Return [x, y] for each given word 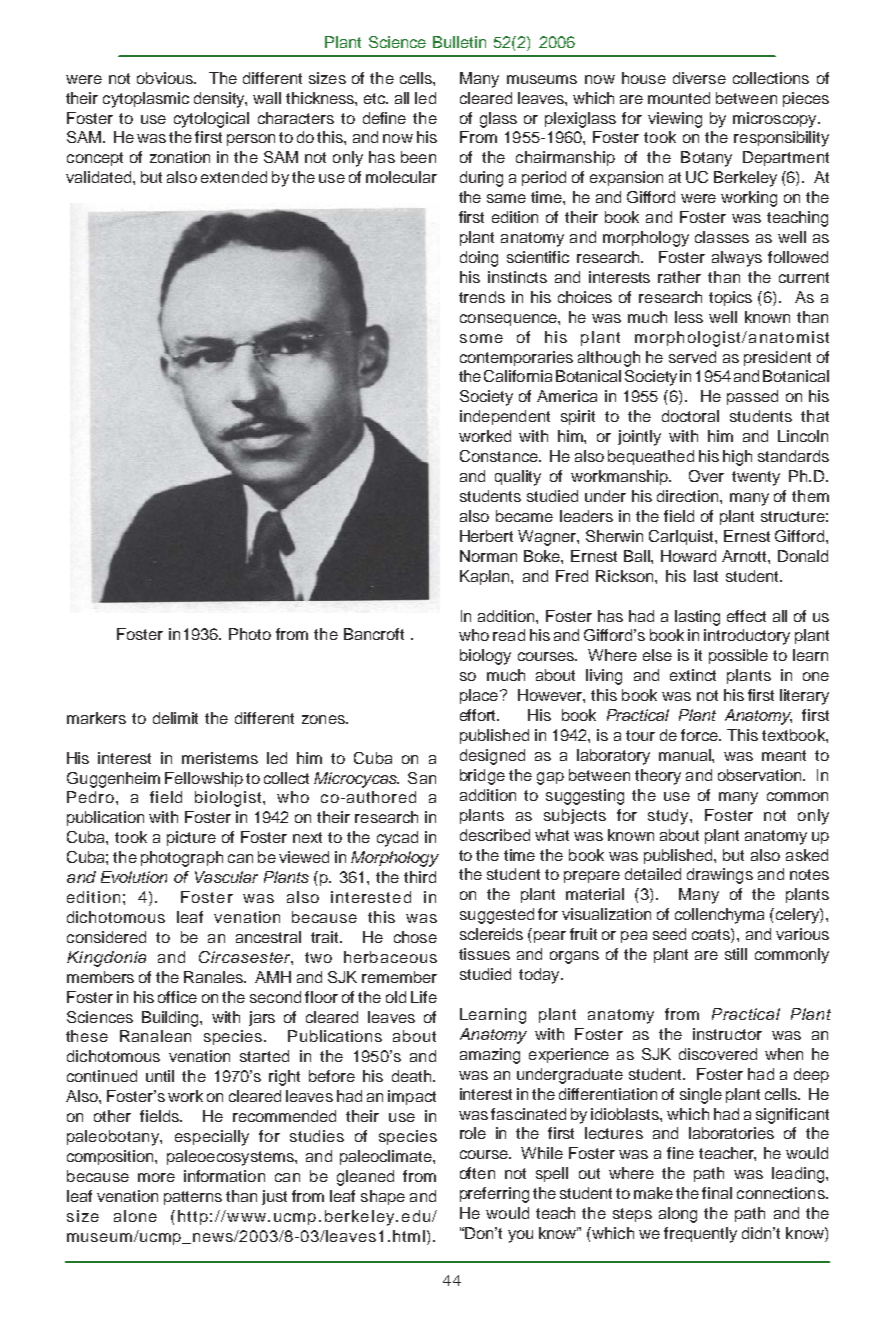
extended [234, 177]
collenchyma [719, 916]
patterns [193, 1198]
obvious [166, 78]
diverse [699, 78]
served [692, 357]
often [477, 1173]
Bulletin [459, 42]
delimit [175, 718]
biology [485, 657]
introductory [747, 637]
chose [415, 937]
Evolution [134, 877]
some [481, 338]
